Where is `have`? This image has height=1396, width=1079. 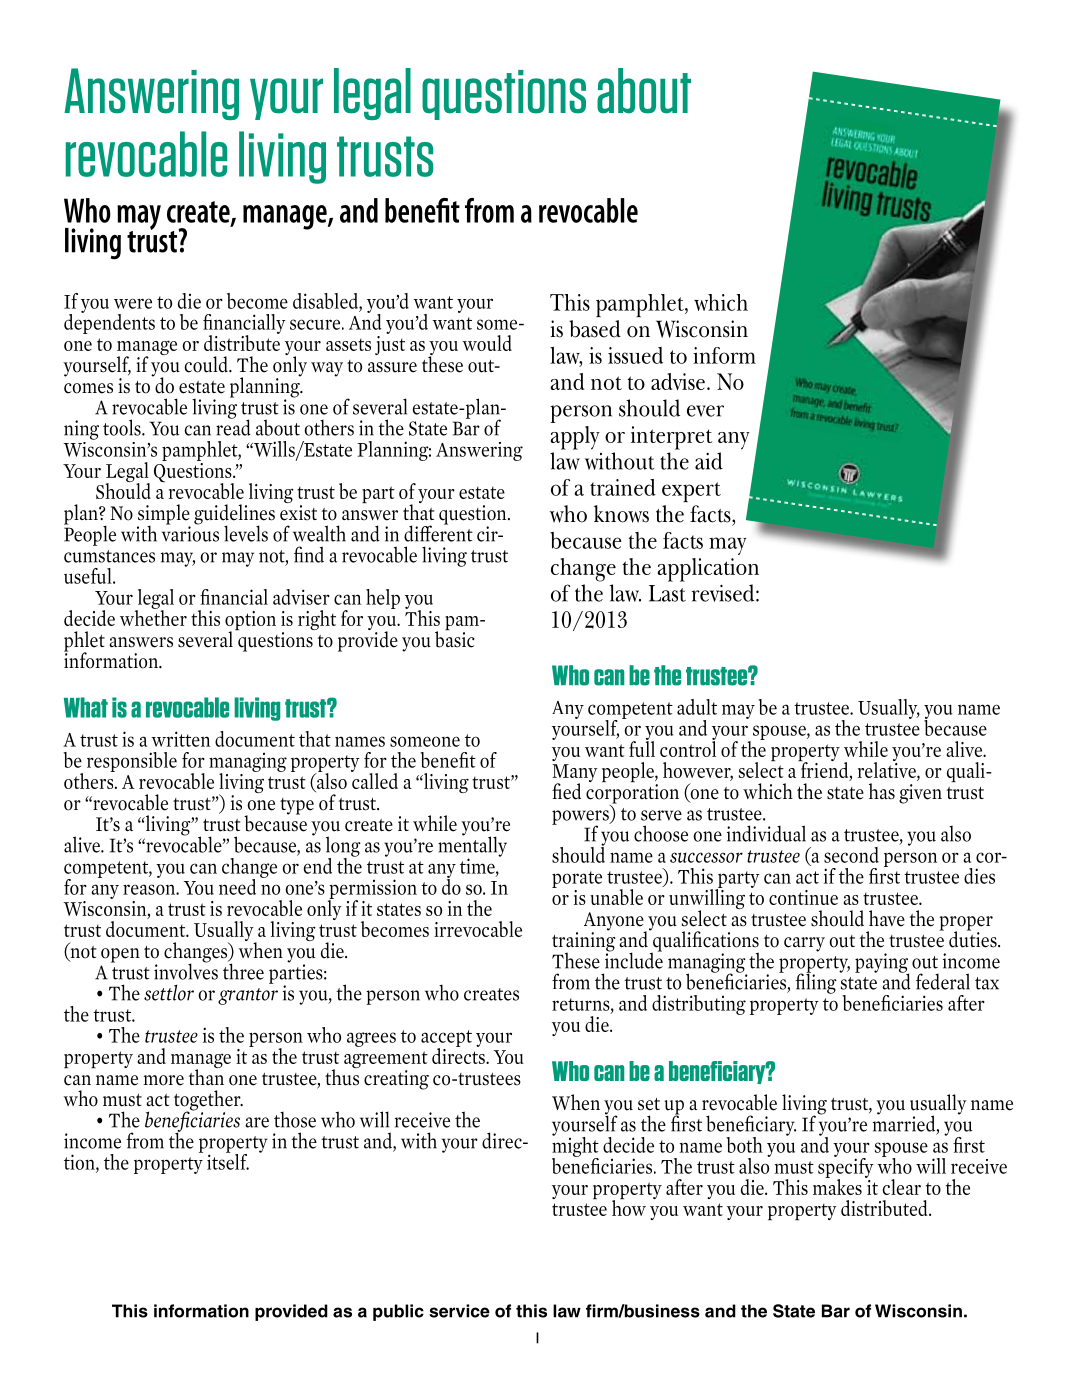 have is located at coordinates (887, 918).
